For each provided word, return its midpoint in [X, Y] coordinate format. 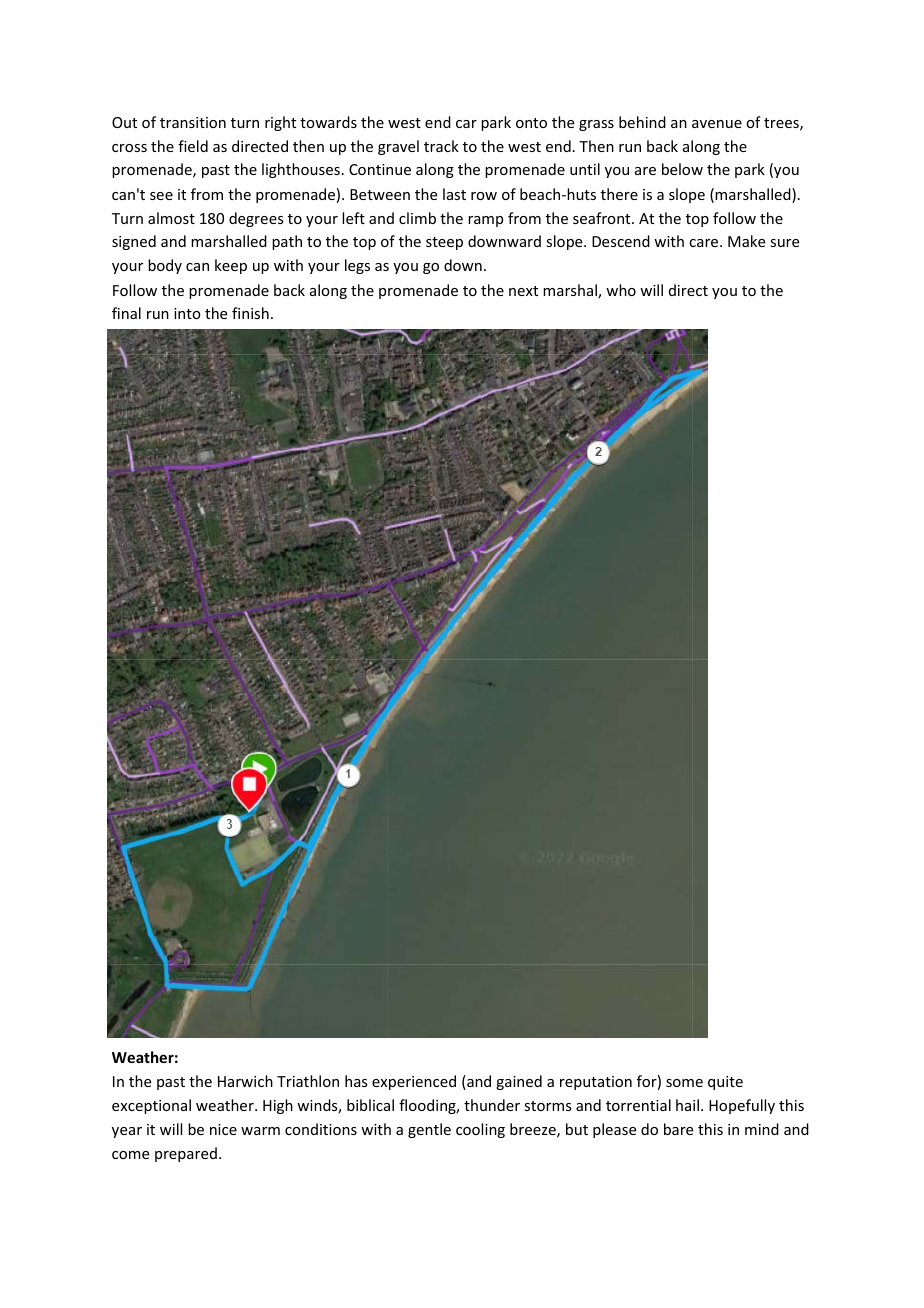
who [621, 290]
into [187, 313]
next [523, 291]
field [193, 146]
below [682, 169]
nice [223, 1129]
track [441, 146]
